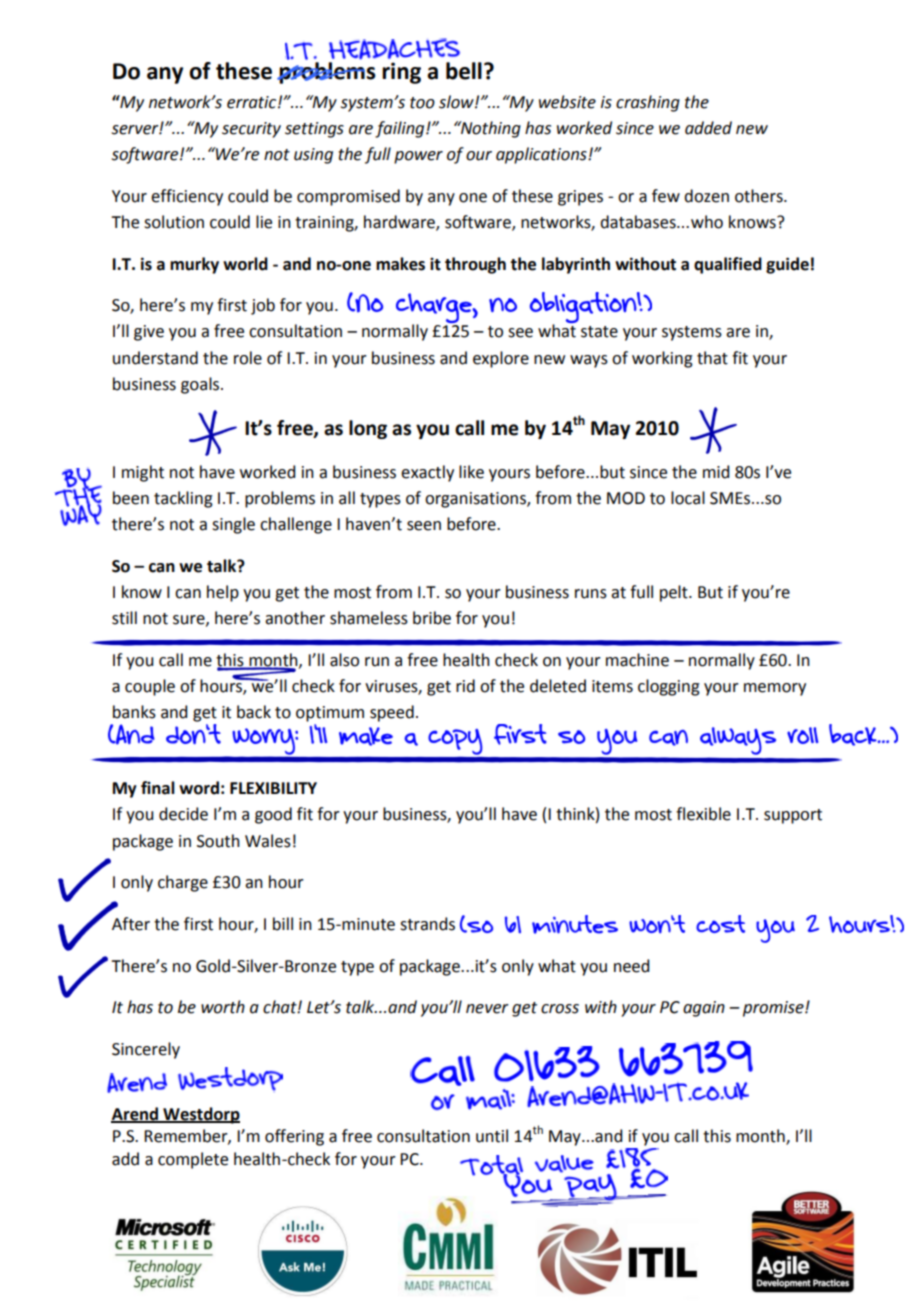 The width and height of the document is (924, 1308). What do you see at coordinates (501, 359) in the document?
I see `explore` at bounding box center [501, 359].
